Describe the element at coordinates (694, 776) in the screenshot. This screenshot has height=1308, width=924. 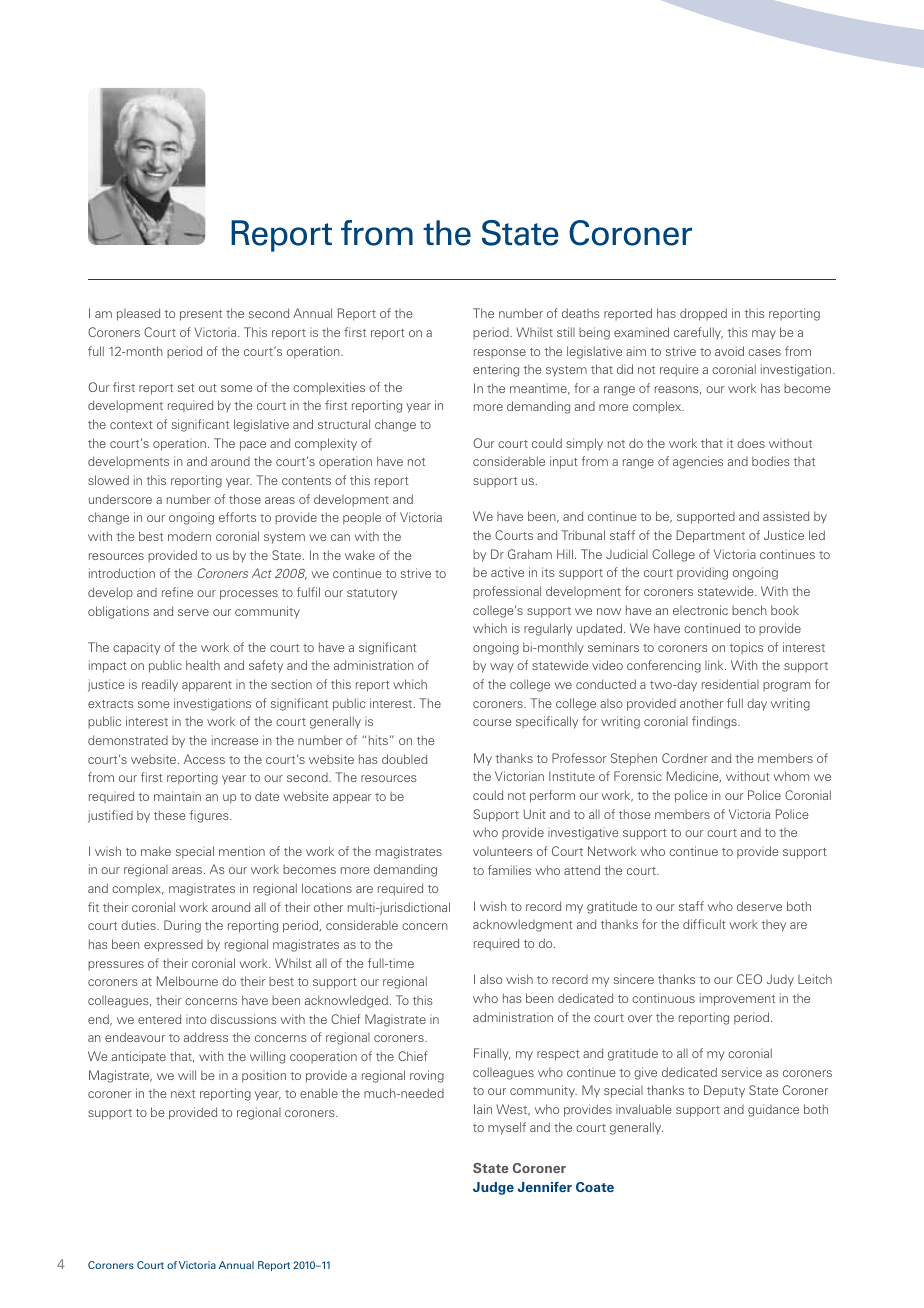
I see `Medicine` at that location.
